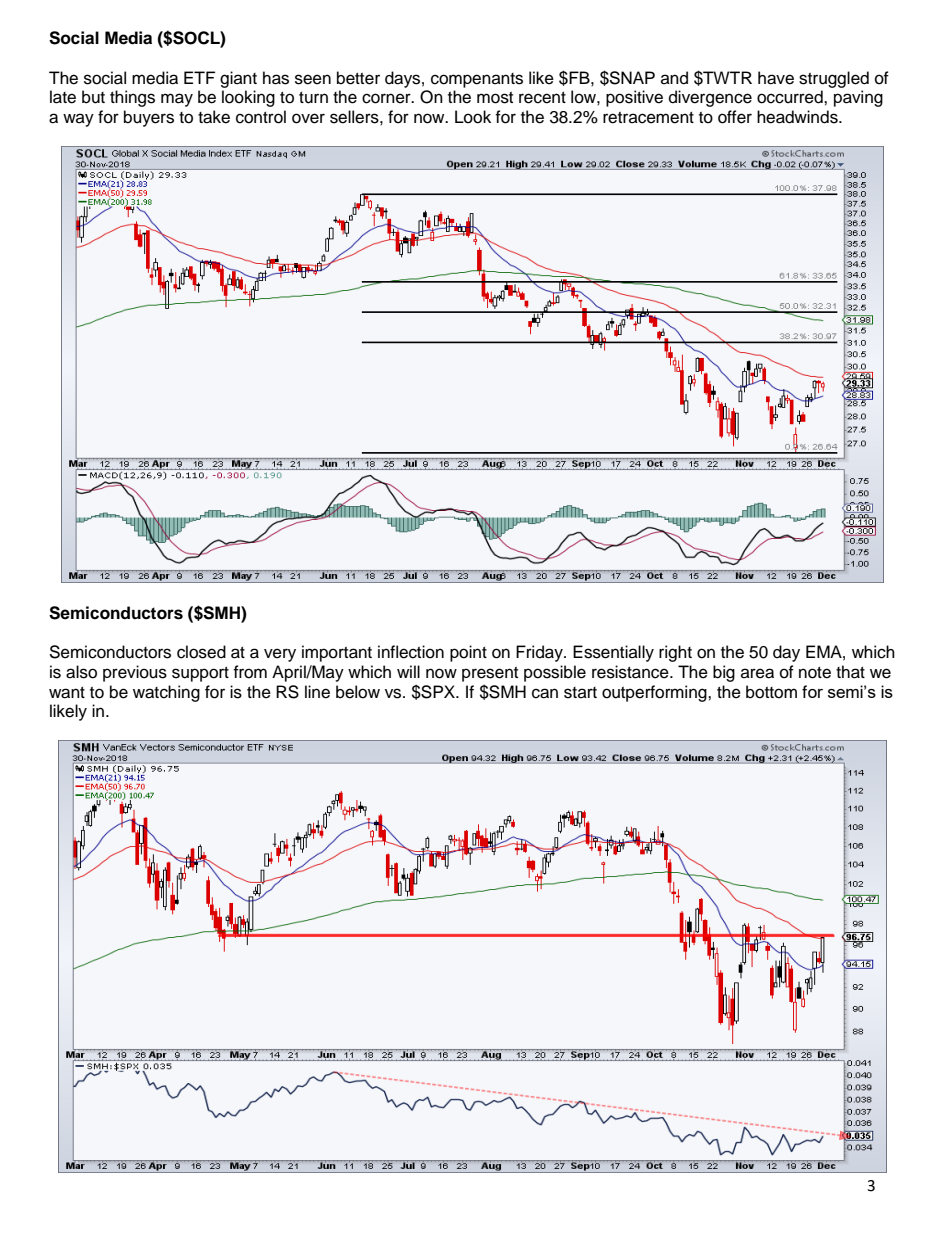 This screenshot has width=952, height=1233. I want to click on area, so click(757, 673).
